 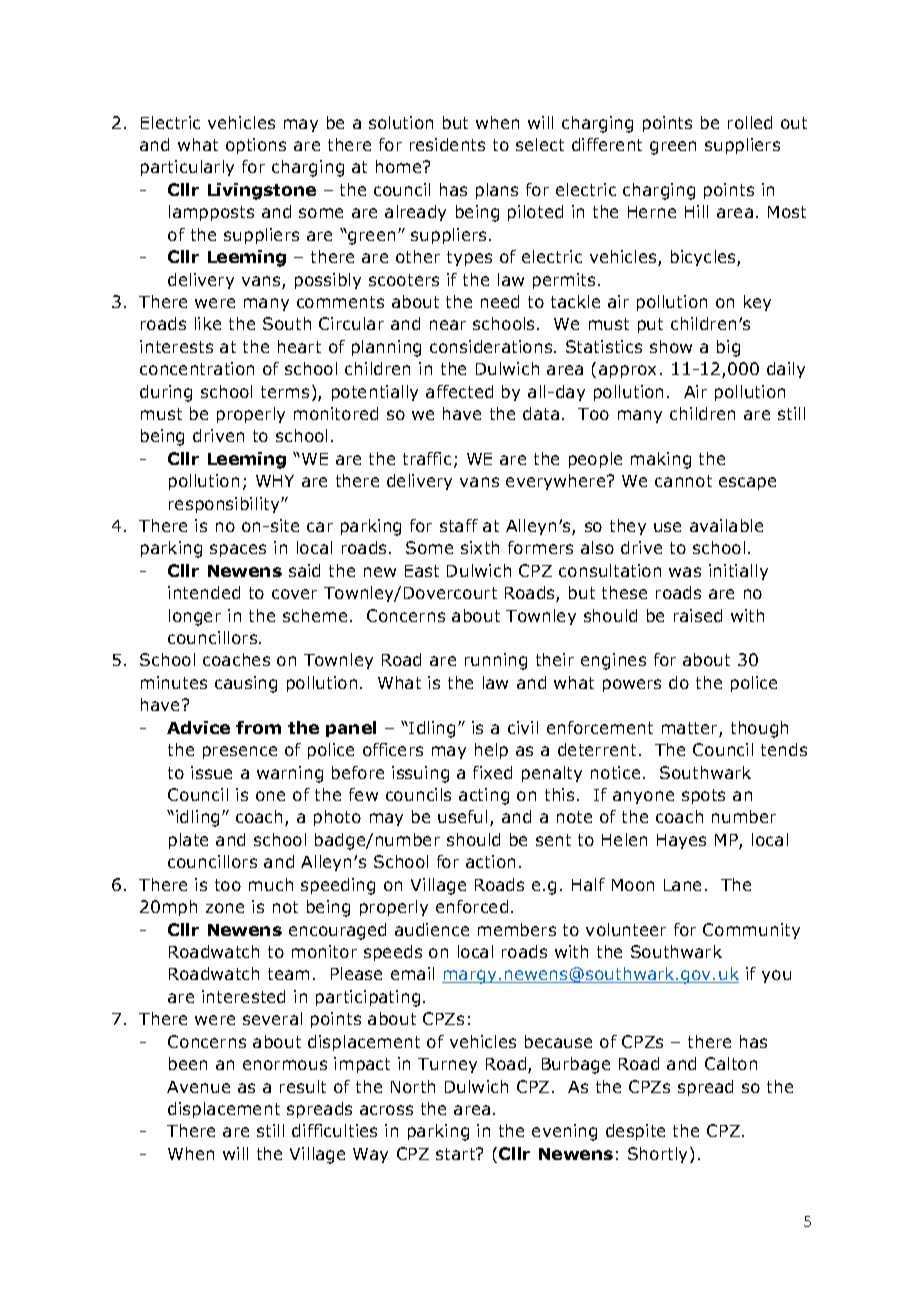 I want to click on residents, so click(x=447, y=144).
